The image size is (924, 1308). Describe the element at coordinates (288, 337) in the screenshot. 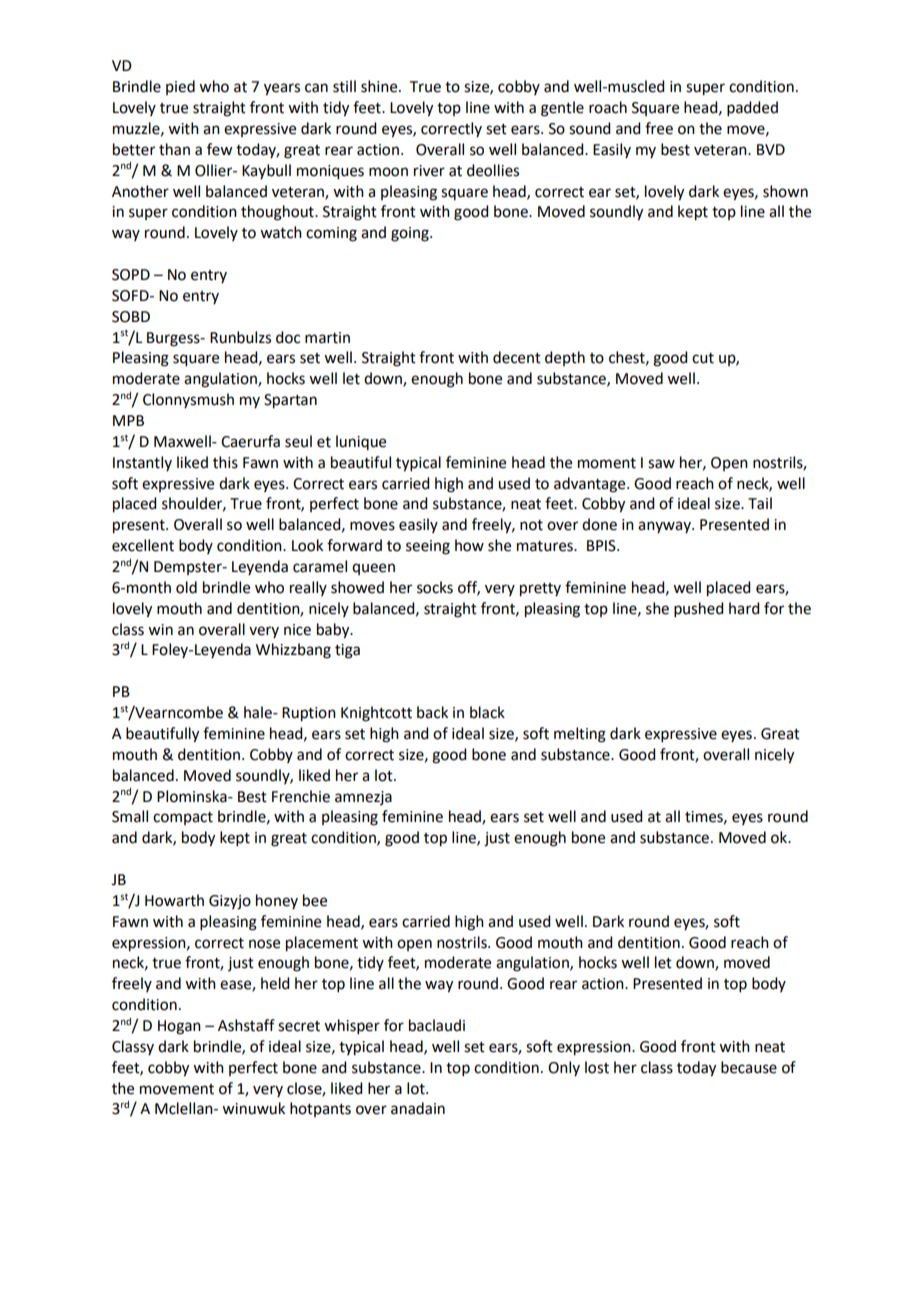

I see `doc` at that location.
